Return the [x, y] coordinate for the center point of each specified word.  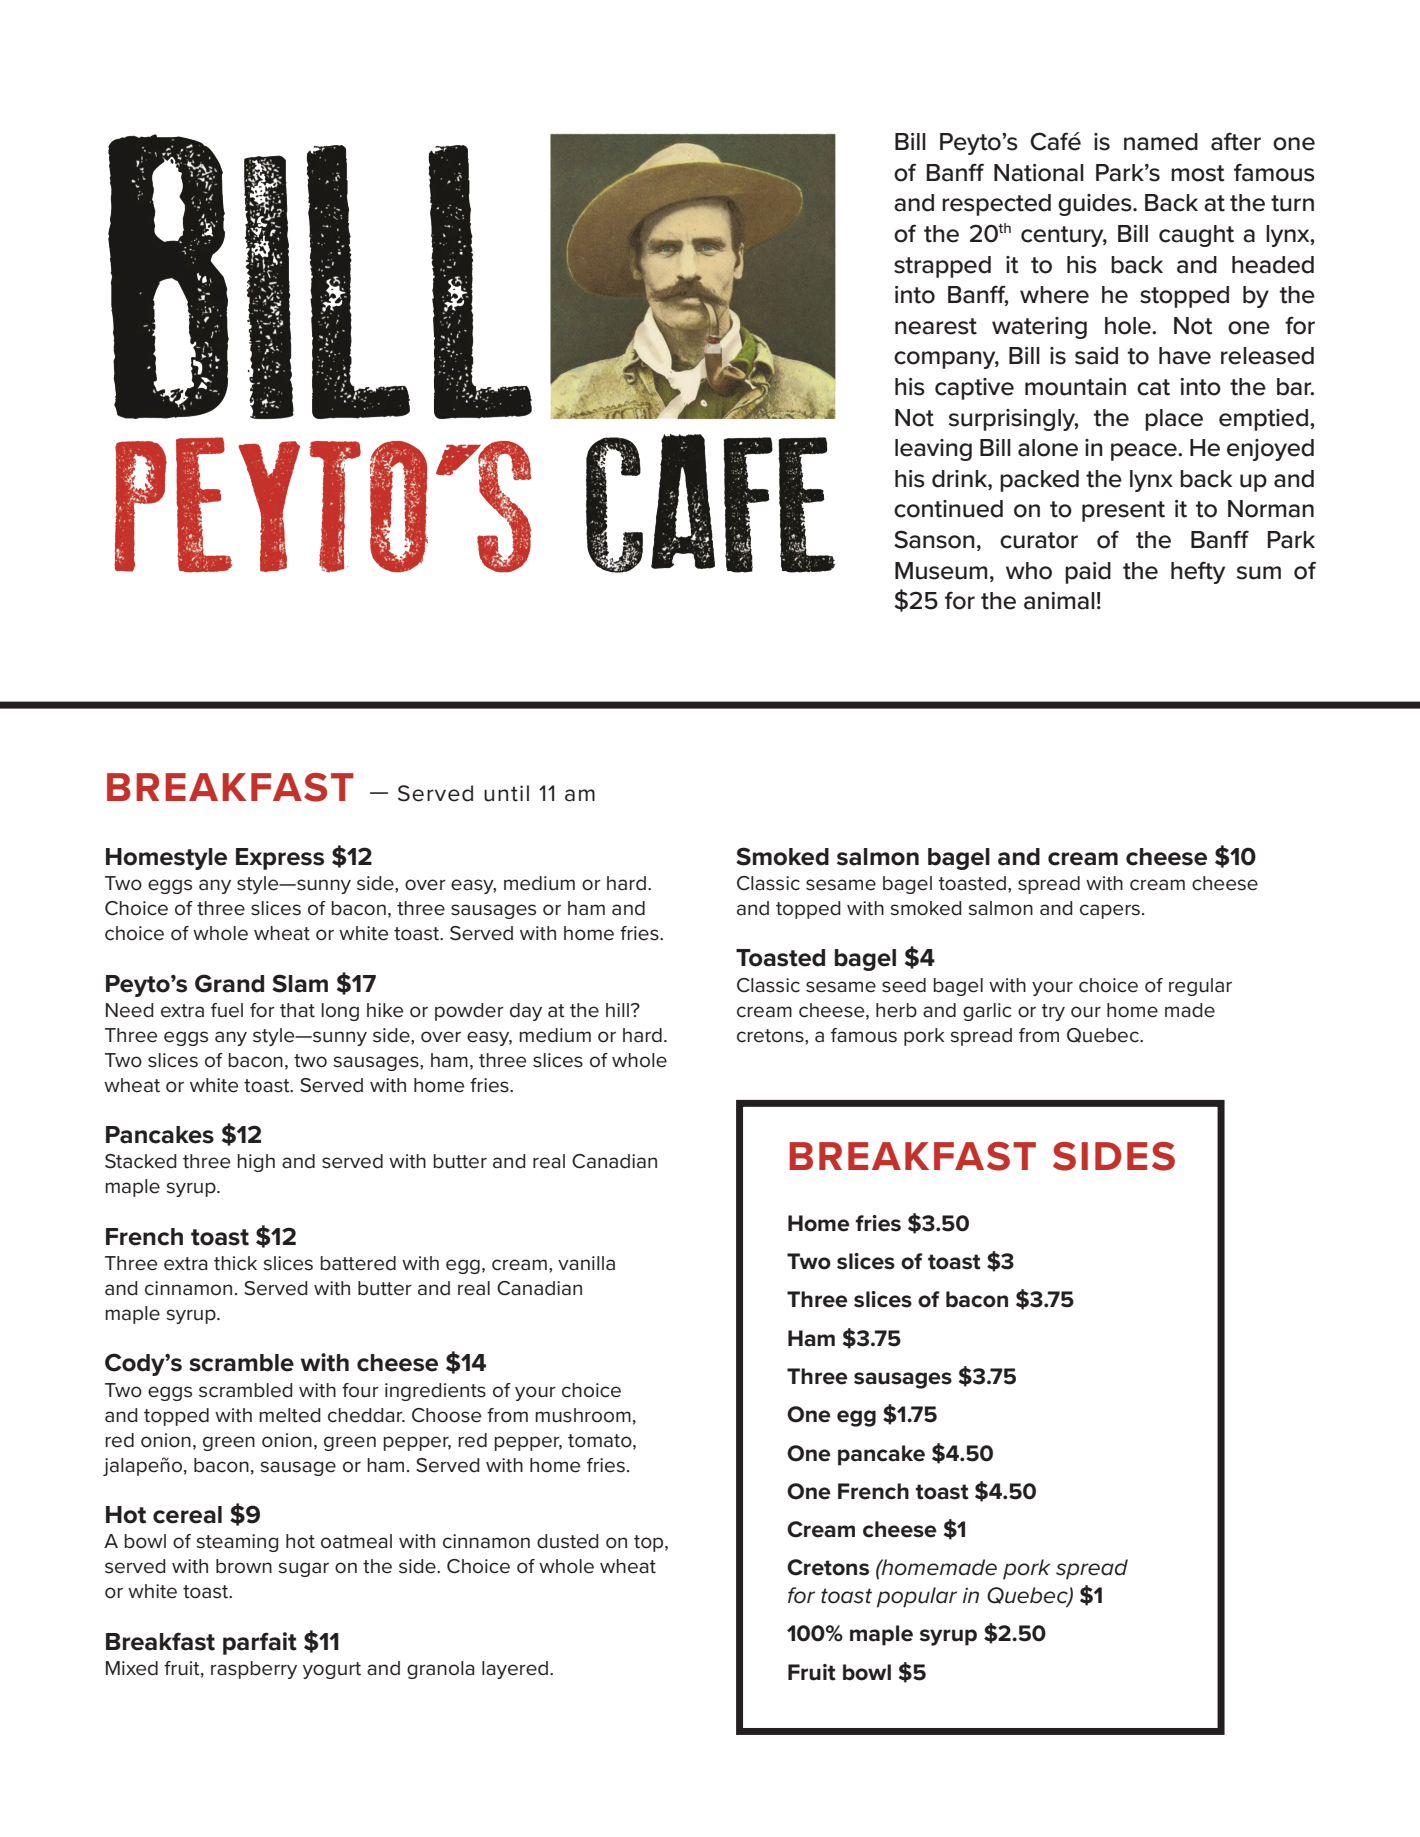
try [1053, 1012]
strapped [942, 267]
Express [280, 859]
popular [917, 1597]
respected [996, 205]
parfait [260, 1643]
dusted [568, 1541]
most [1198, 173]
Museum [941, 571]
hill [619, 1010]
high [256, 1163]
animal [1059, 601]
